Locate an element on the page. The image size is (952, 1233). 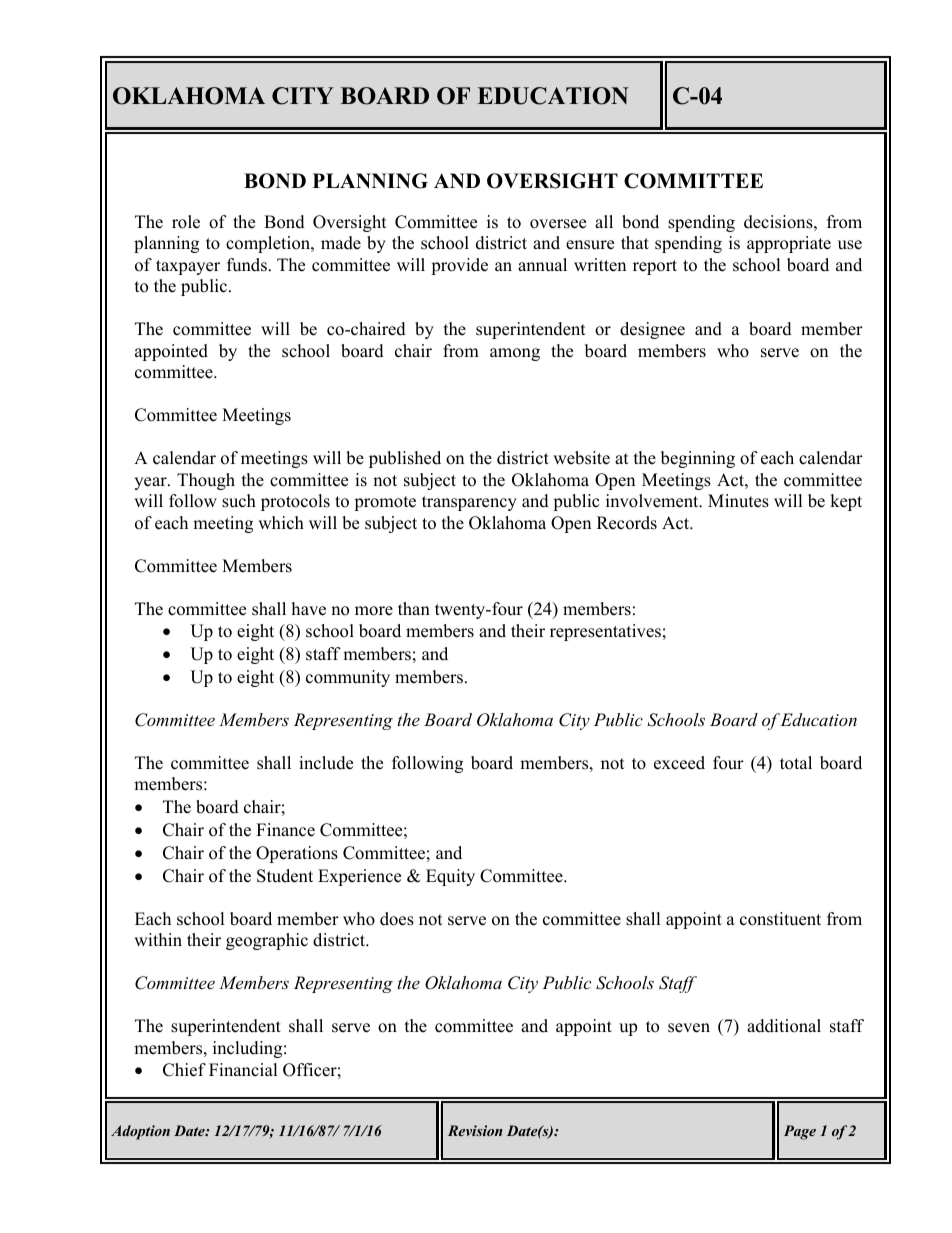
appropriate is located at coordinates (789, 244).
